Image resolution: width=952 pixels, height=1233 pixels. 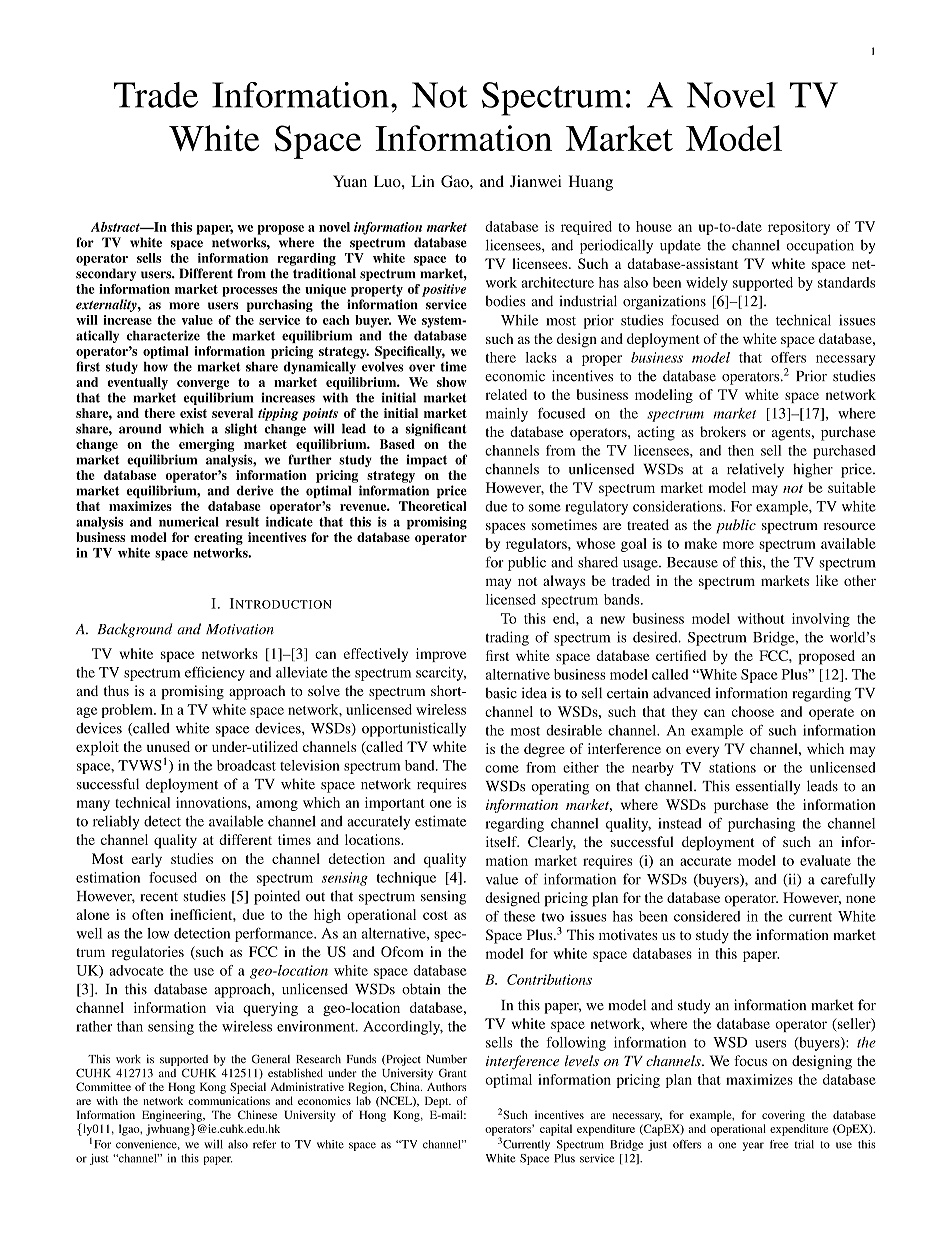 I want to click on Authors, so click(x=446, y=1086).
